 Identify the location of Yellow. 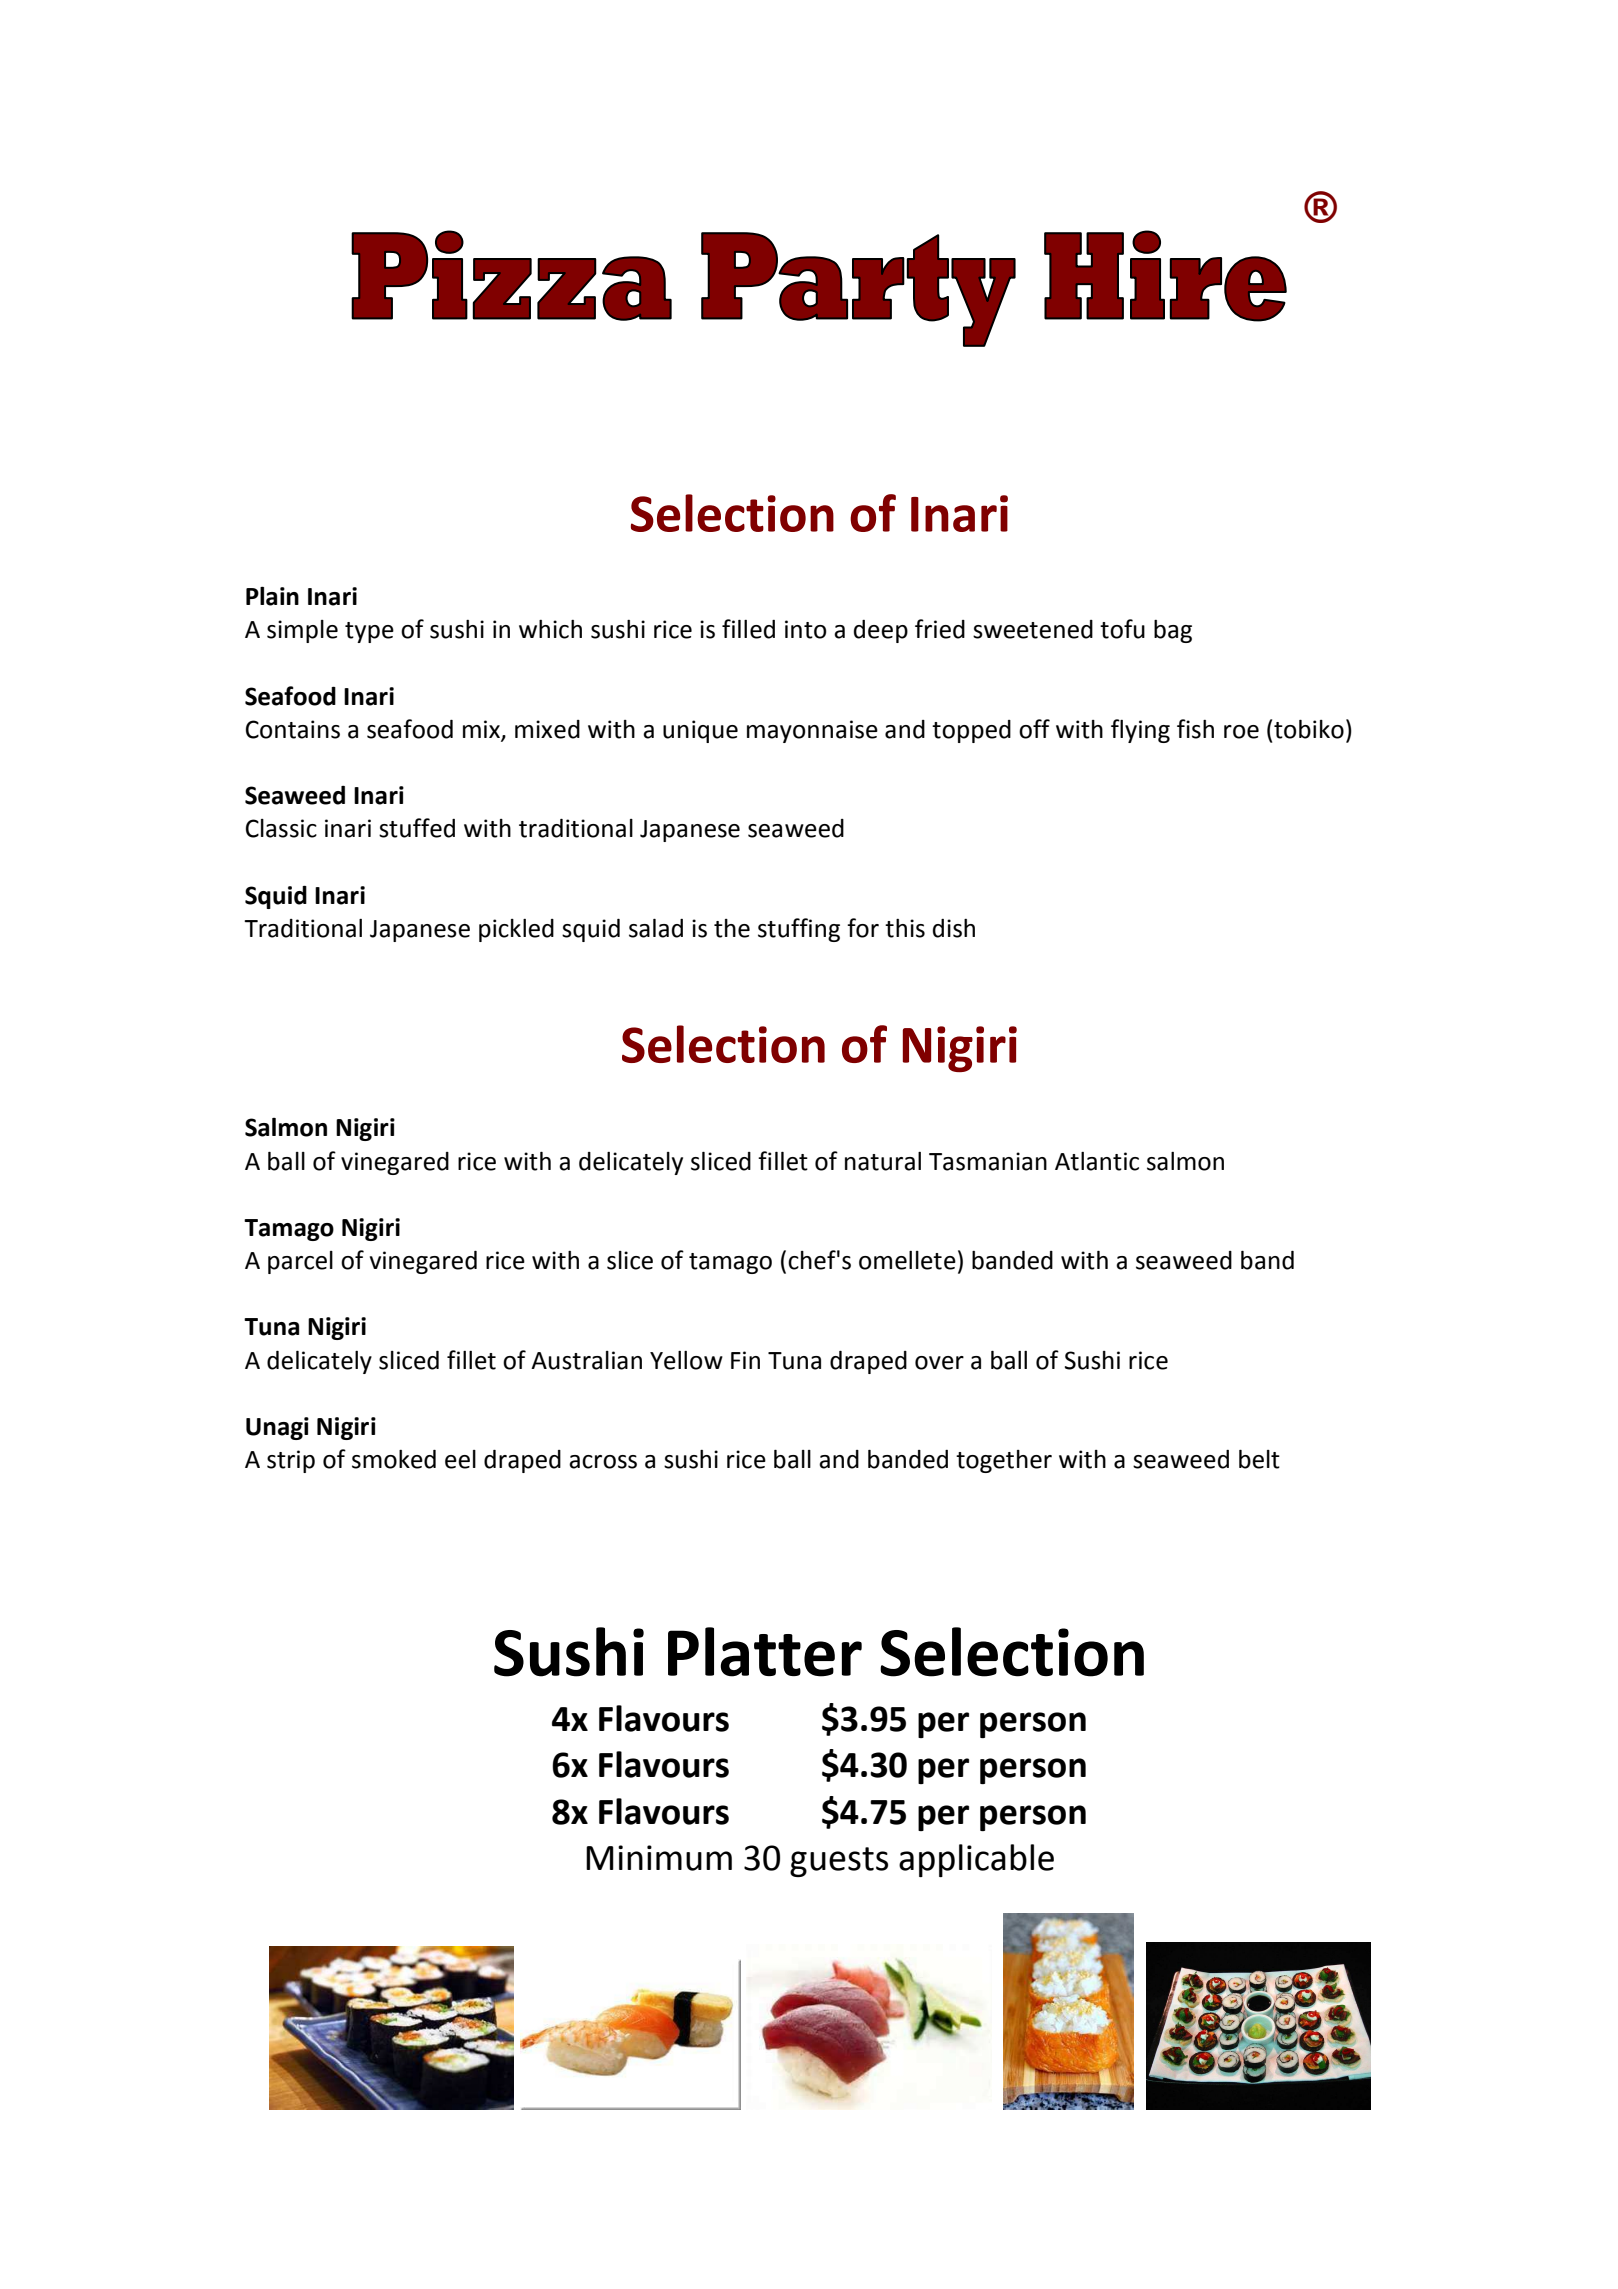
(686, 1360).
